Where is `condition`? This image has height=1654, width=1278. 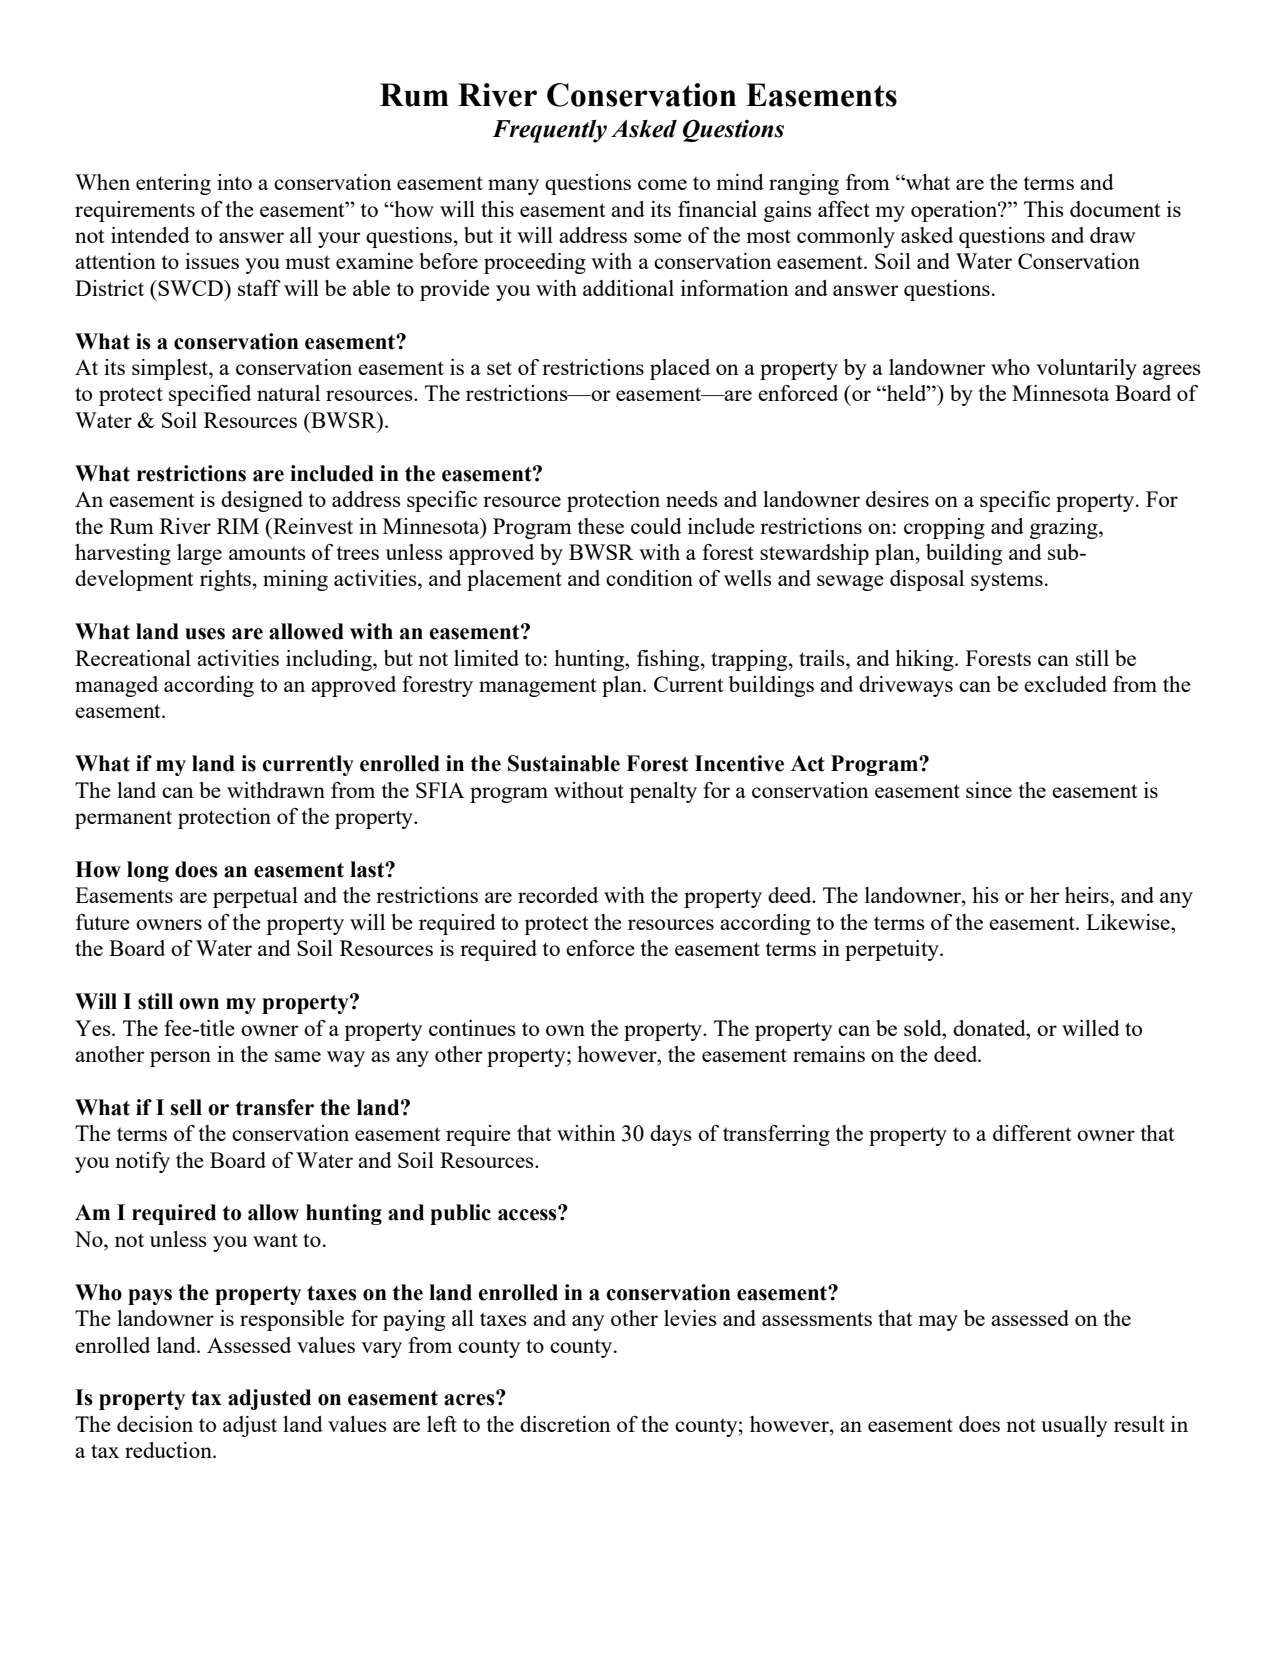
condition is located at coordinates (649, 578).
